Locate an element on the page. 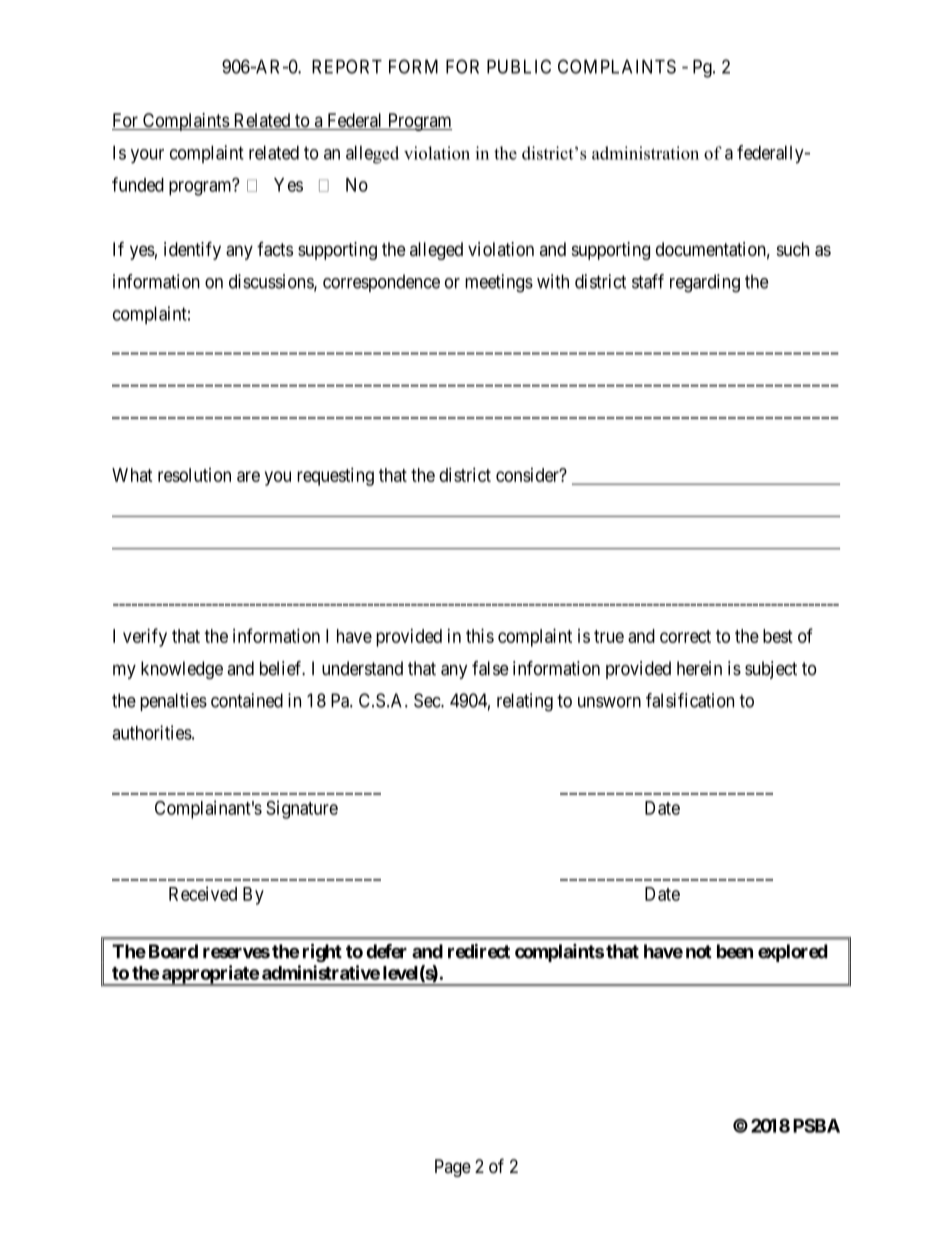 The image size is (952, 1233). falsification is located at coordinates (690, 700).
